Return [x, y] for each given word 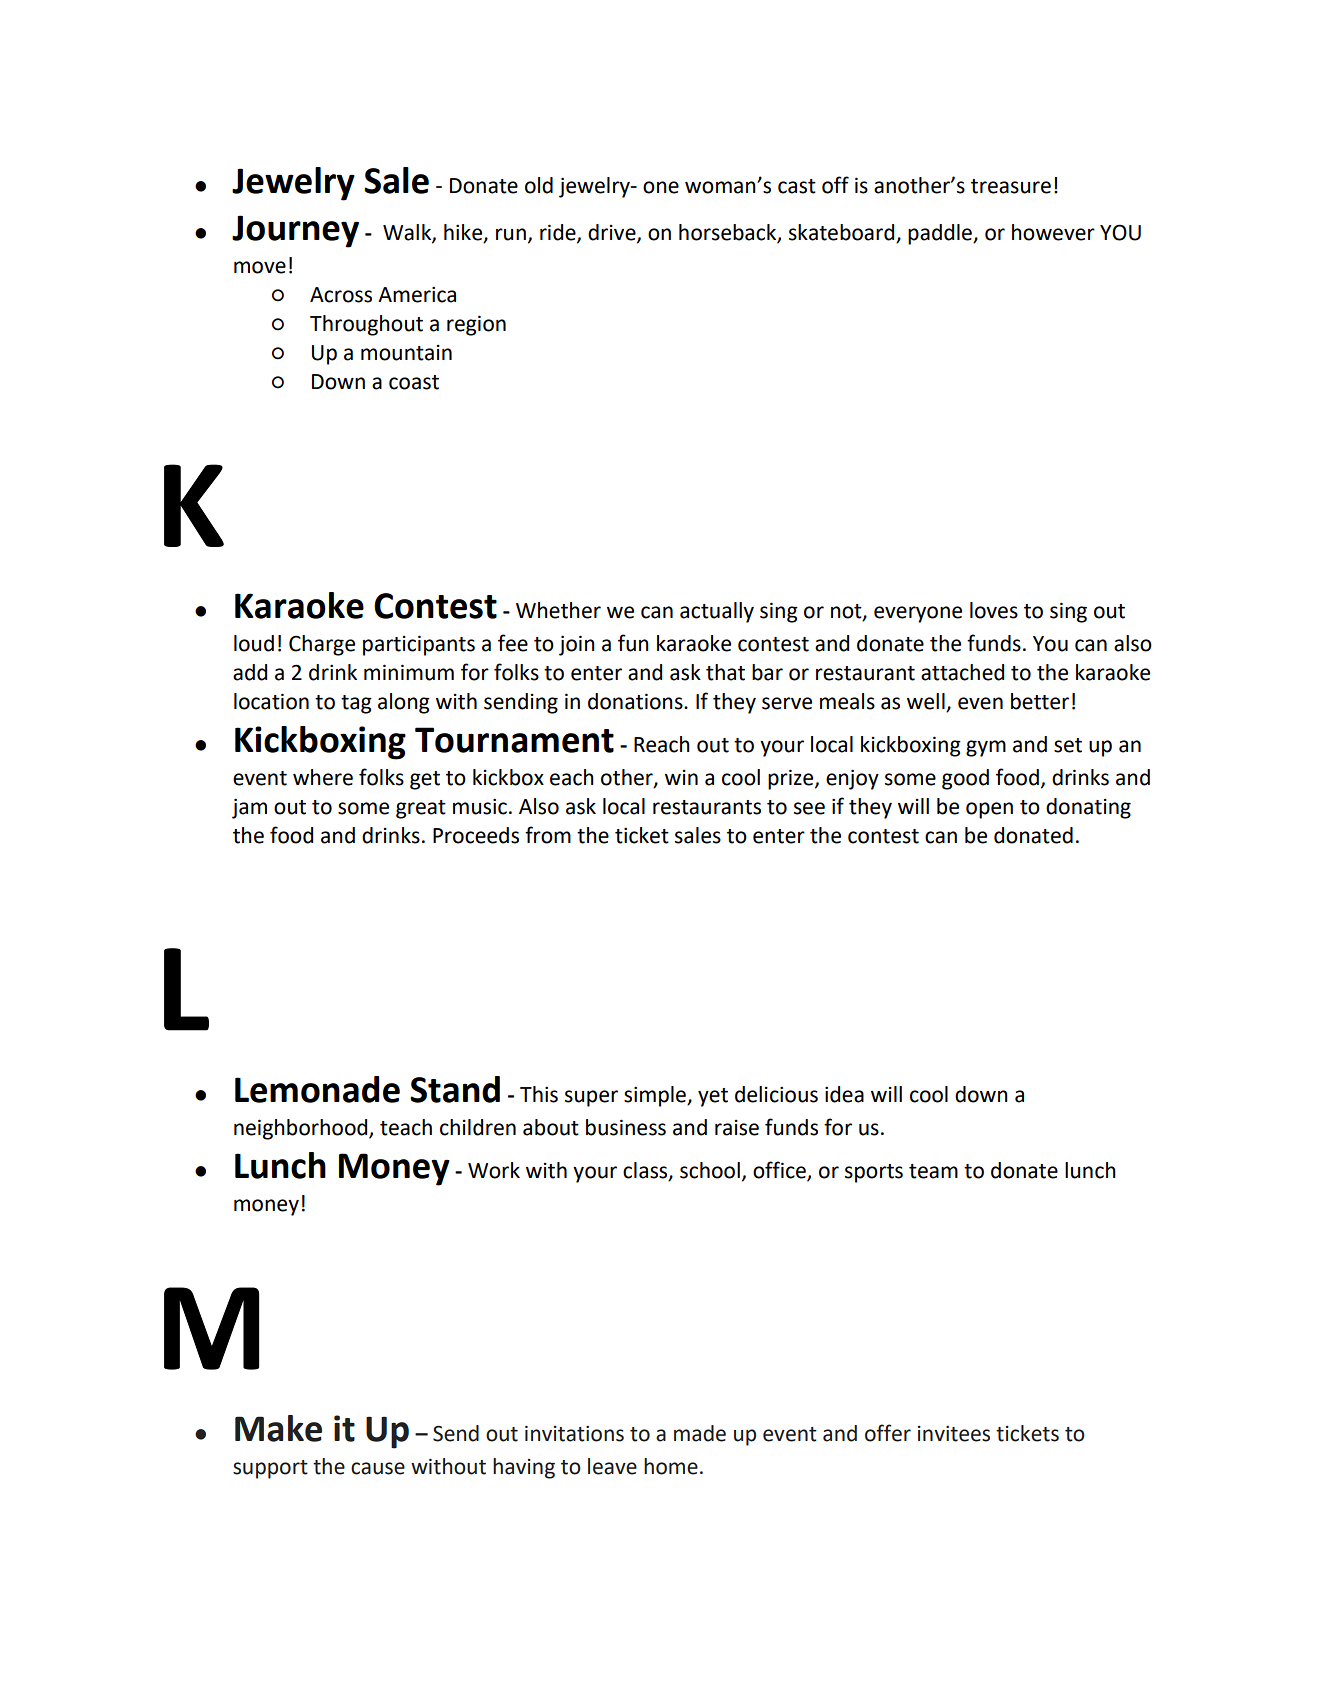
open [989, 810]
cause [378, 1468]
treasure [1011, 186]
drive [613, 233]
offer [888, 1433]
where [323, 777]
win [681, 777]
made [700, 1433]
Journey [295, 231]
